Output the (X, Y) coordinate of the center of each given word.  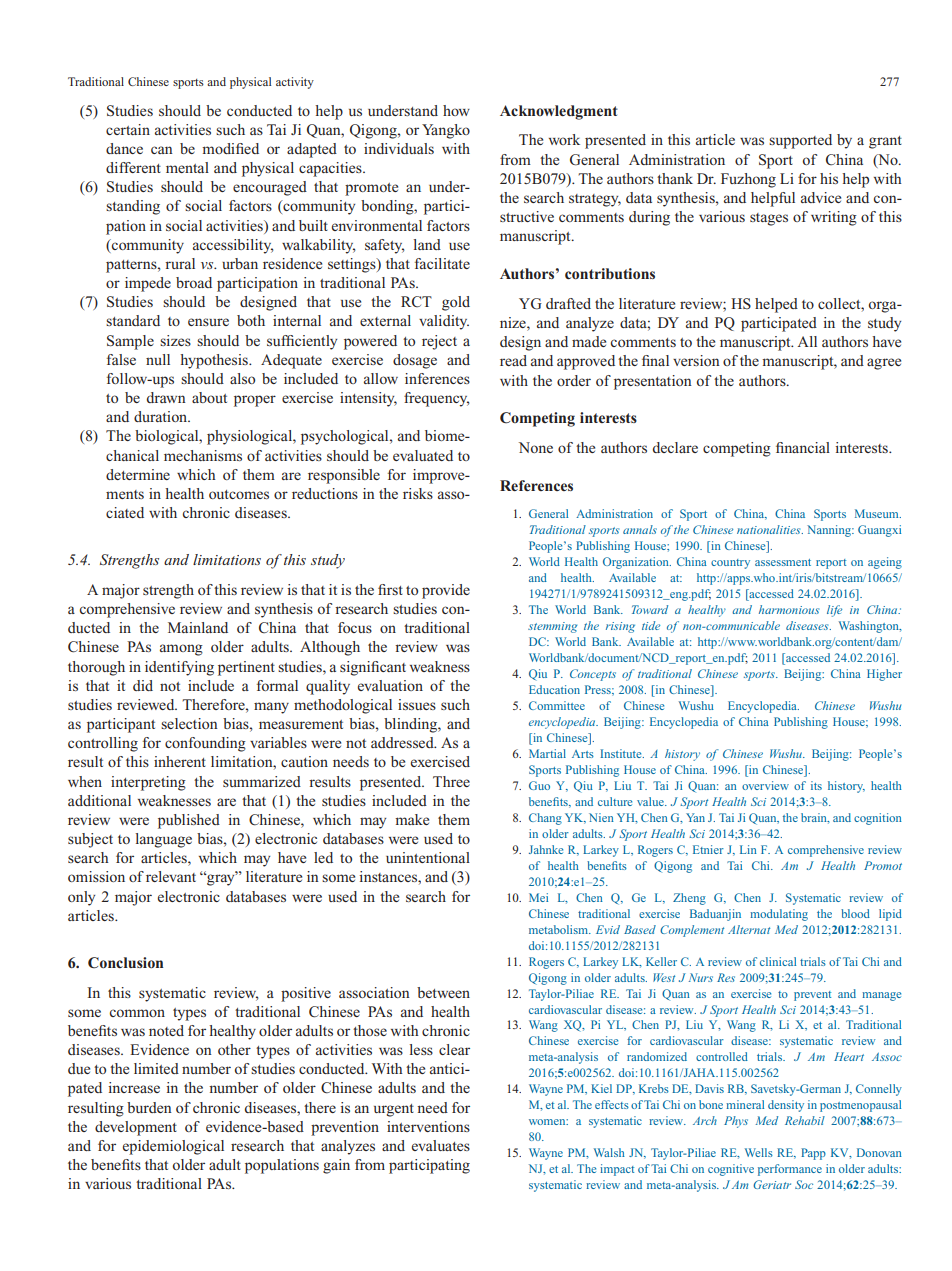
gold (456, 303)
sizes (175, 340)
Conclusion (125, 963)
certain (128, 129)
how (456, 110)
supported (800, 141)
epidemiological (173, 1147)
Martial (547, 753)
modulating (779, 915)
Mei (538, 897)
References (536, 485)
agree (884, 364)
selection (189, 723)
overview (765, 785)
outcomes (239, 494)
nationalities (770, 529)
